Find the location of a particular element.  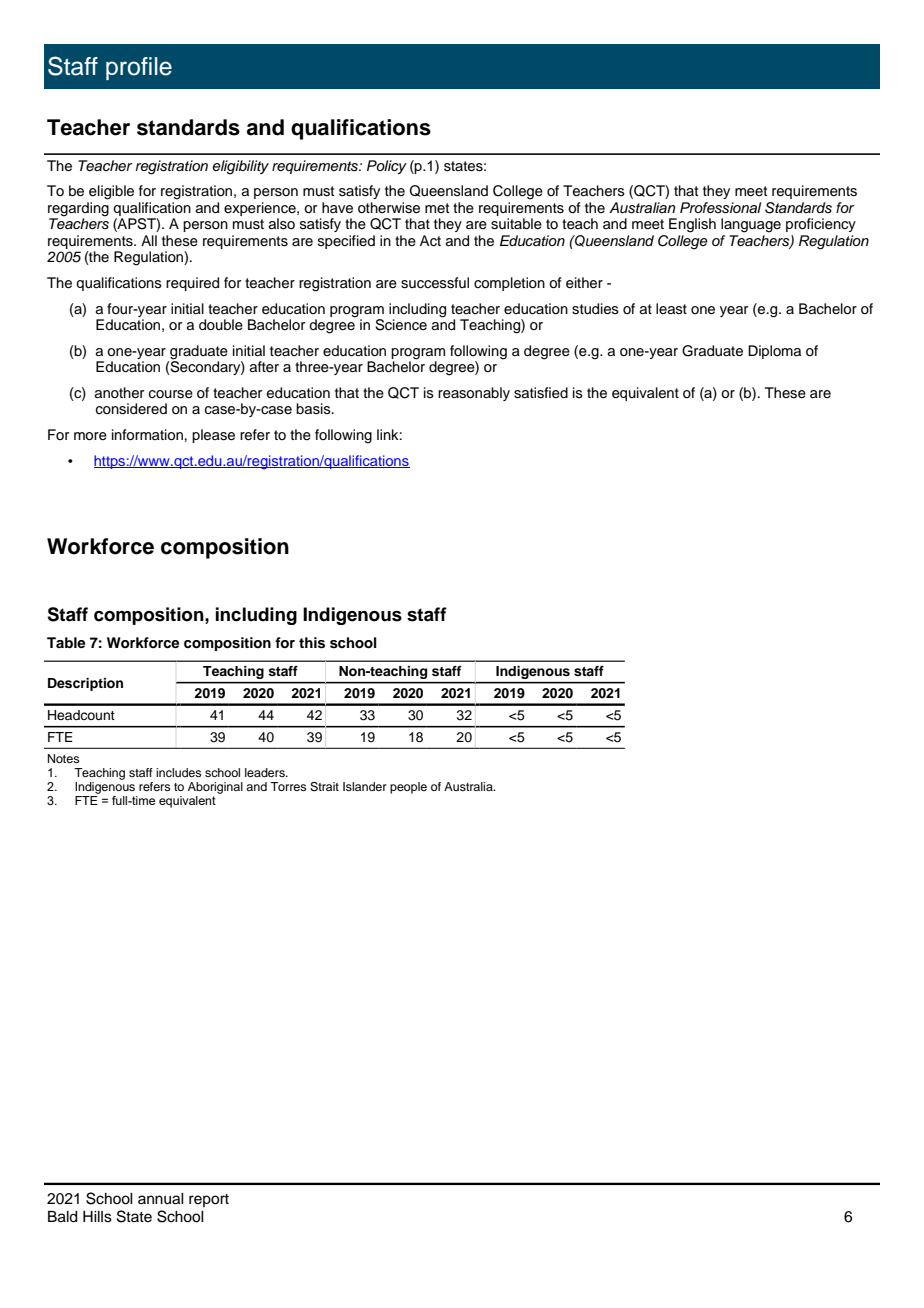

Strait is located at coordinates (324, 787).
